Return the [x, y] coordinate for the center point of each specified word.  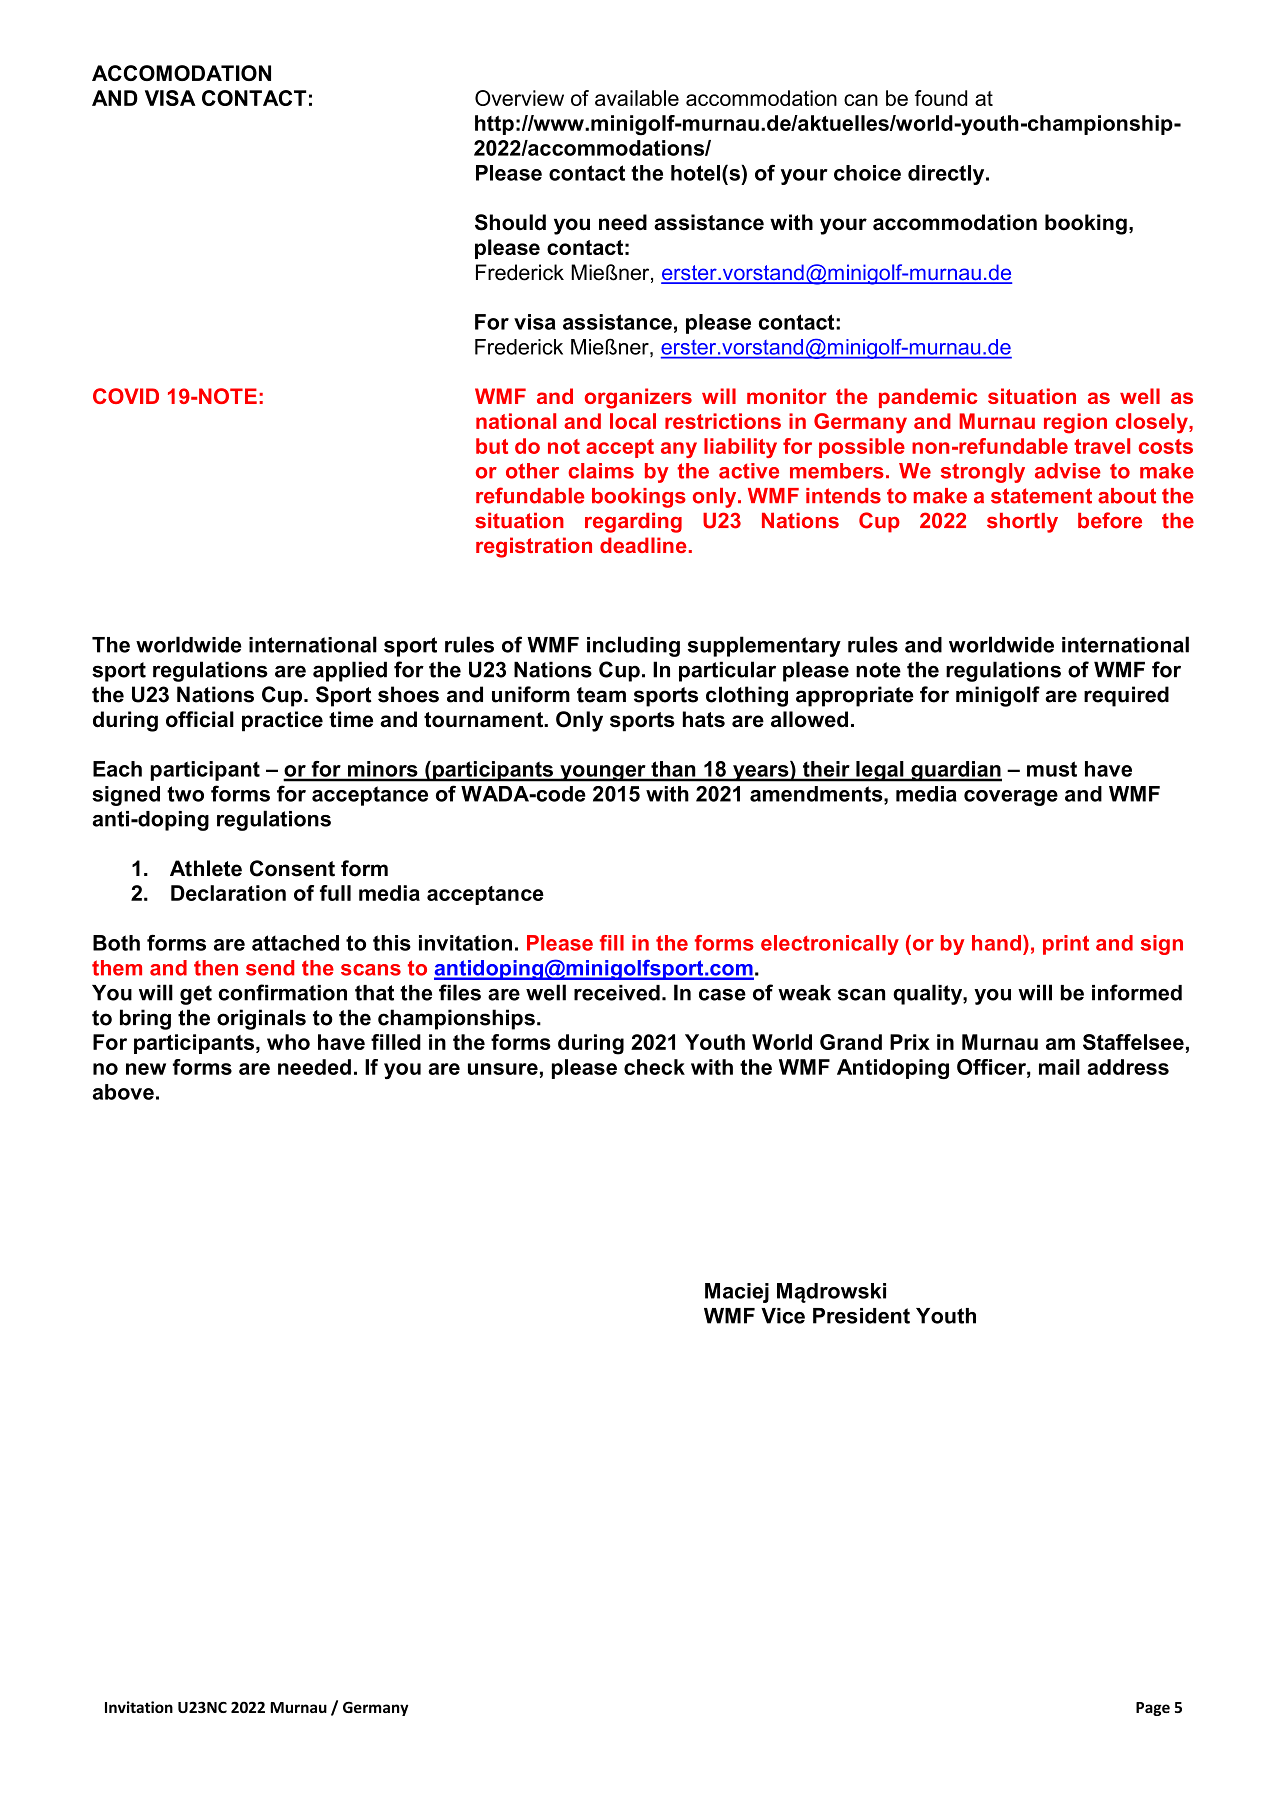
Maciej [737, 1293]
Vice [783, 1316]
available [637, 98]
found [941, 98]
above [123, 1092]
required [1126, 696]
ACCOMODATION [181, 73]
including [633, 646]
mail [1059, 1067]
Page [1153, 1709]
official [200, 719]
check [654, 1067]
